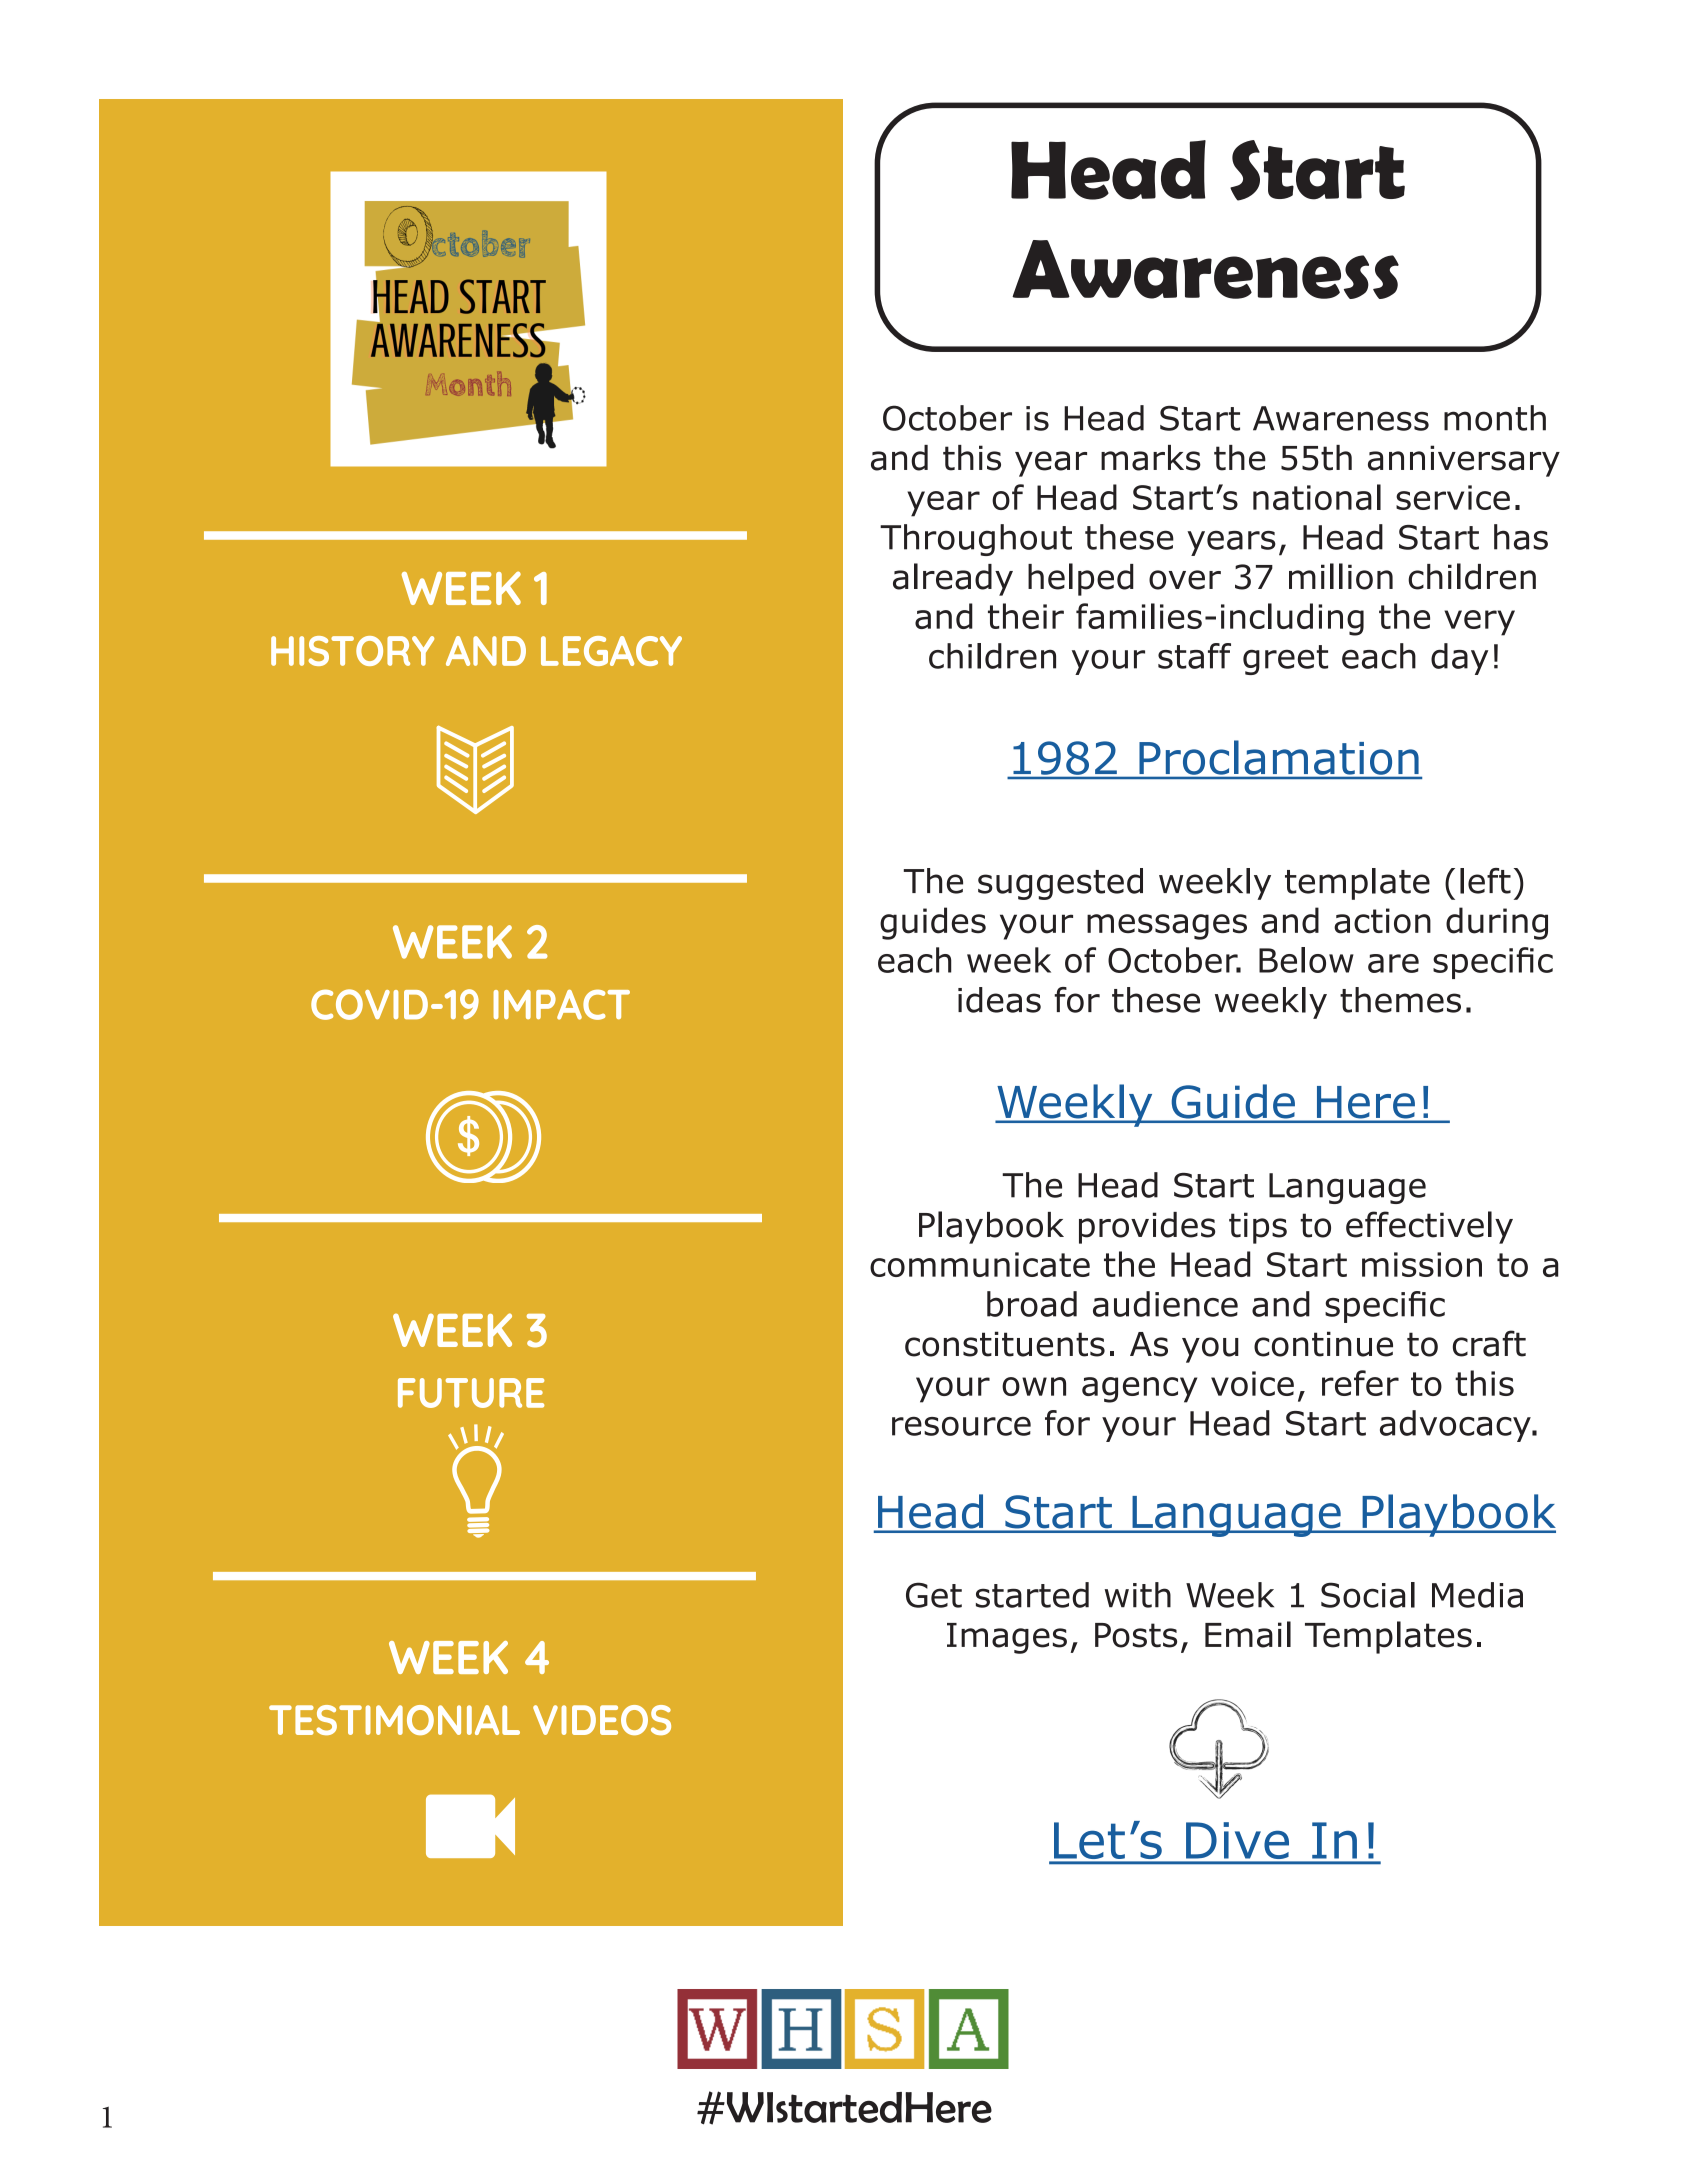 The width and height of the screenshot is (1686, 2182). Describe the element at coordinates (1368, 1595) in the screenshot. I see `Social` at that location.
